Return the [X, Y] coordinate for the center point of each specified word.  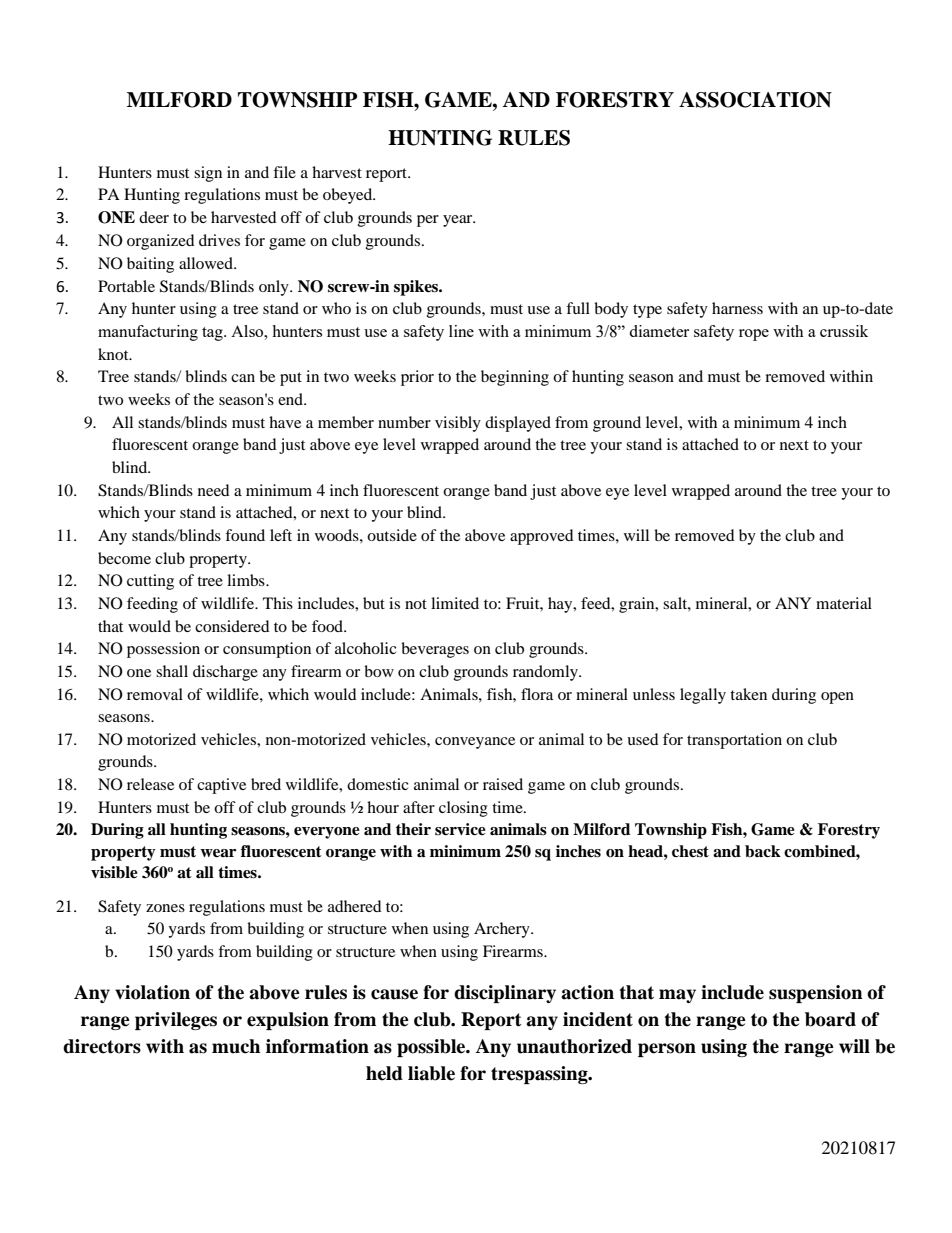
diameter [659, 331]
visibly [458, 424]
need [214, 490]
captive [221, 786]
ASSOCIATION [755, 100]
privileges [176, 1021]
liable [431, 1073]
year [459, 221]
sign [208, 174]
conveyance [475, 743]
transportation [734, 741]
